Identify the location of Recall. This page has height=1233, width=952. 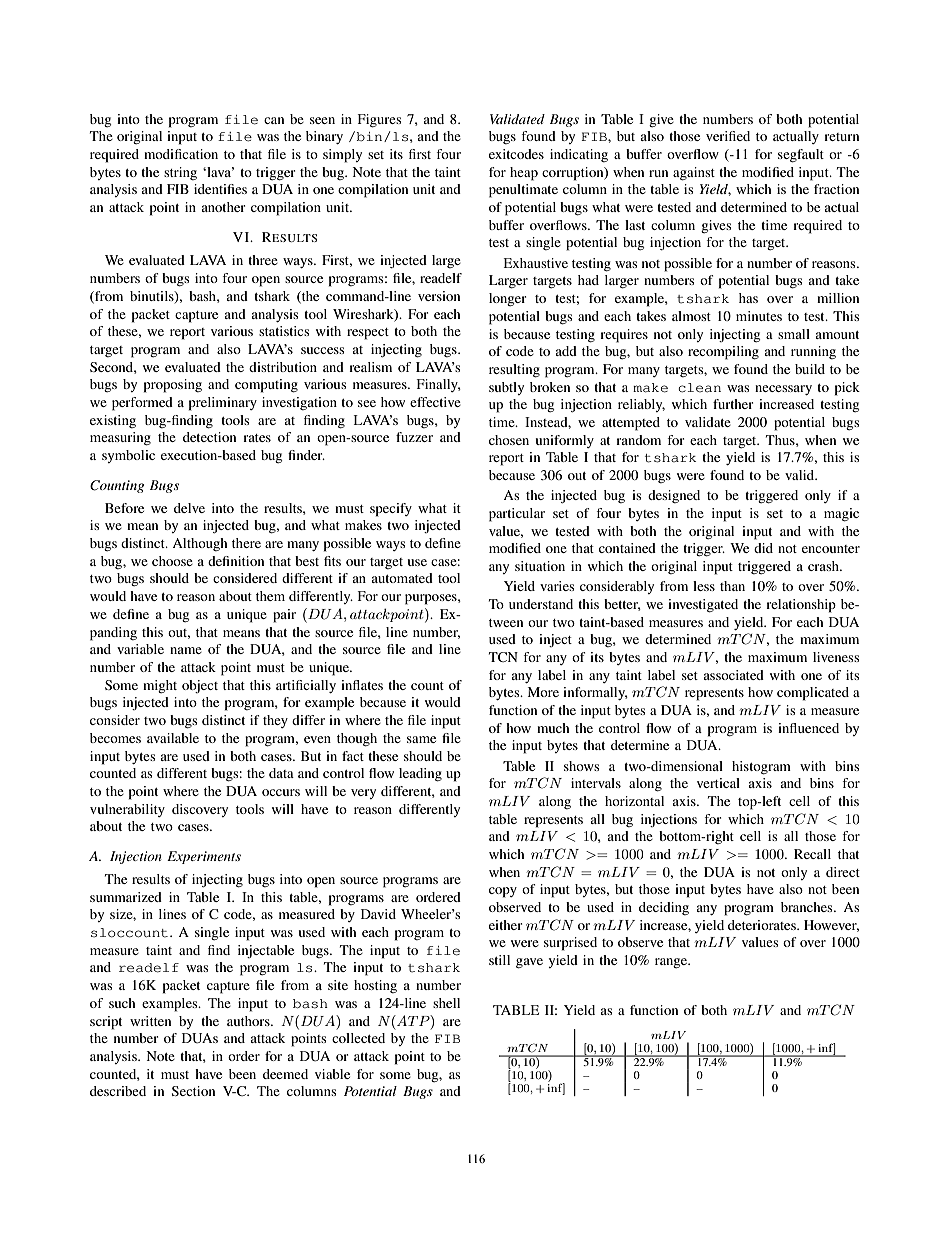
(812, 854).
